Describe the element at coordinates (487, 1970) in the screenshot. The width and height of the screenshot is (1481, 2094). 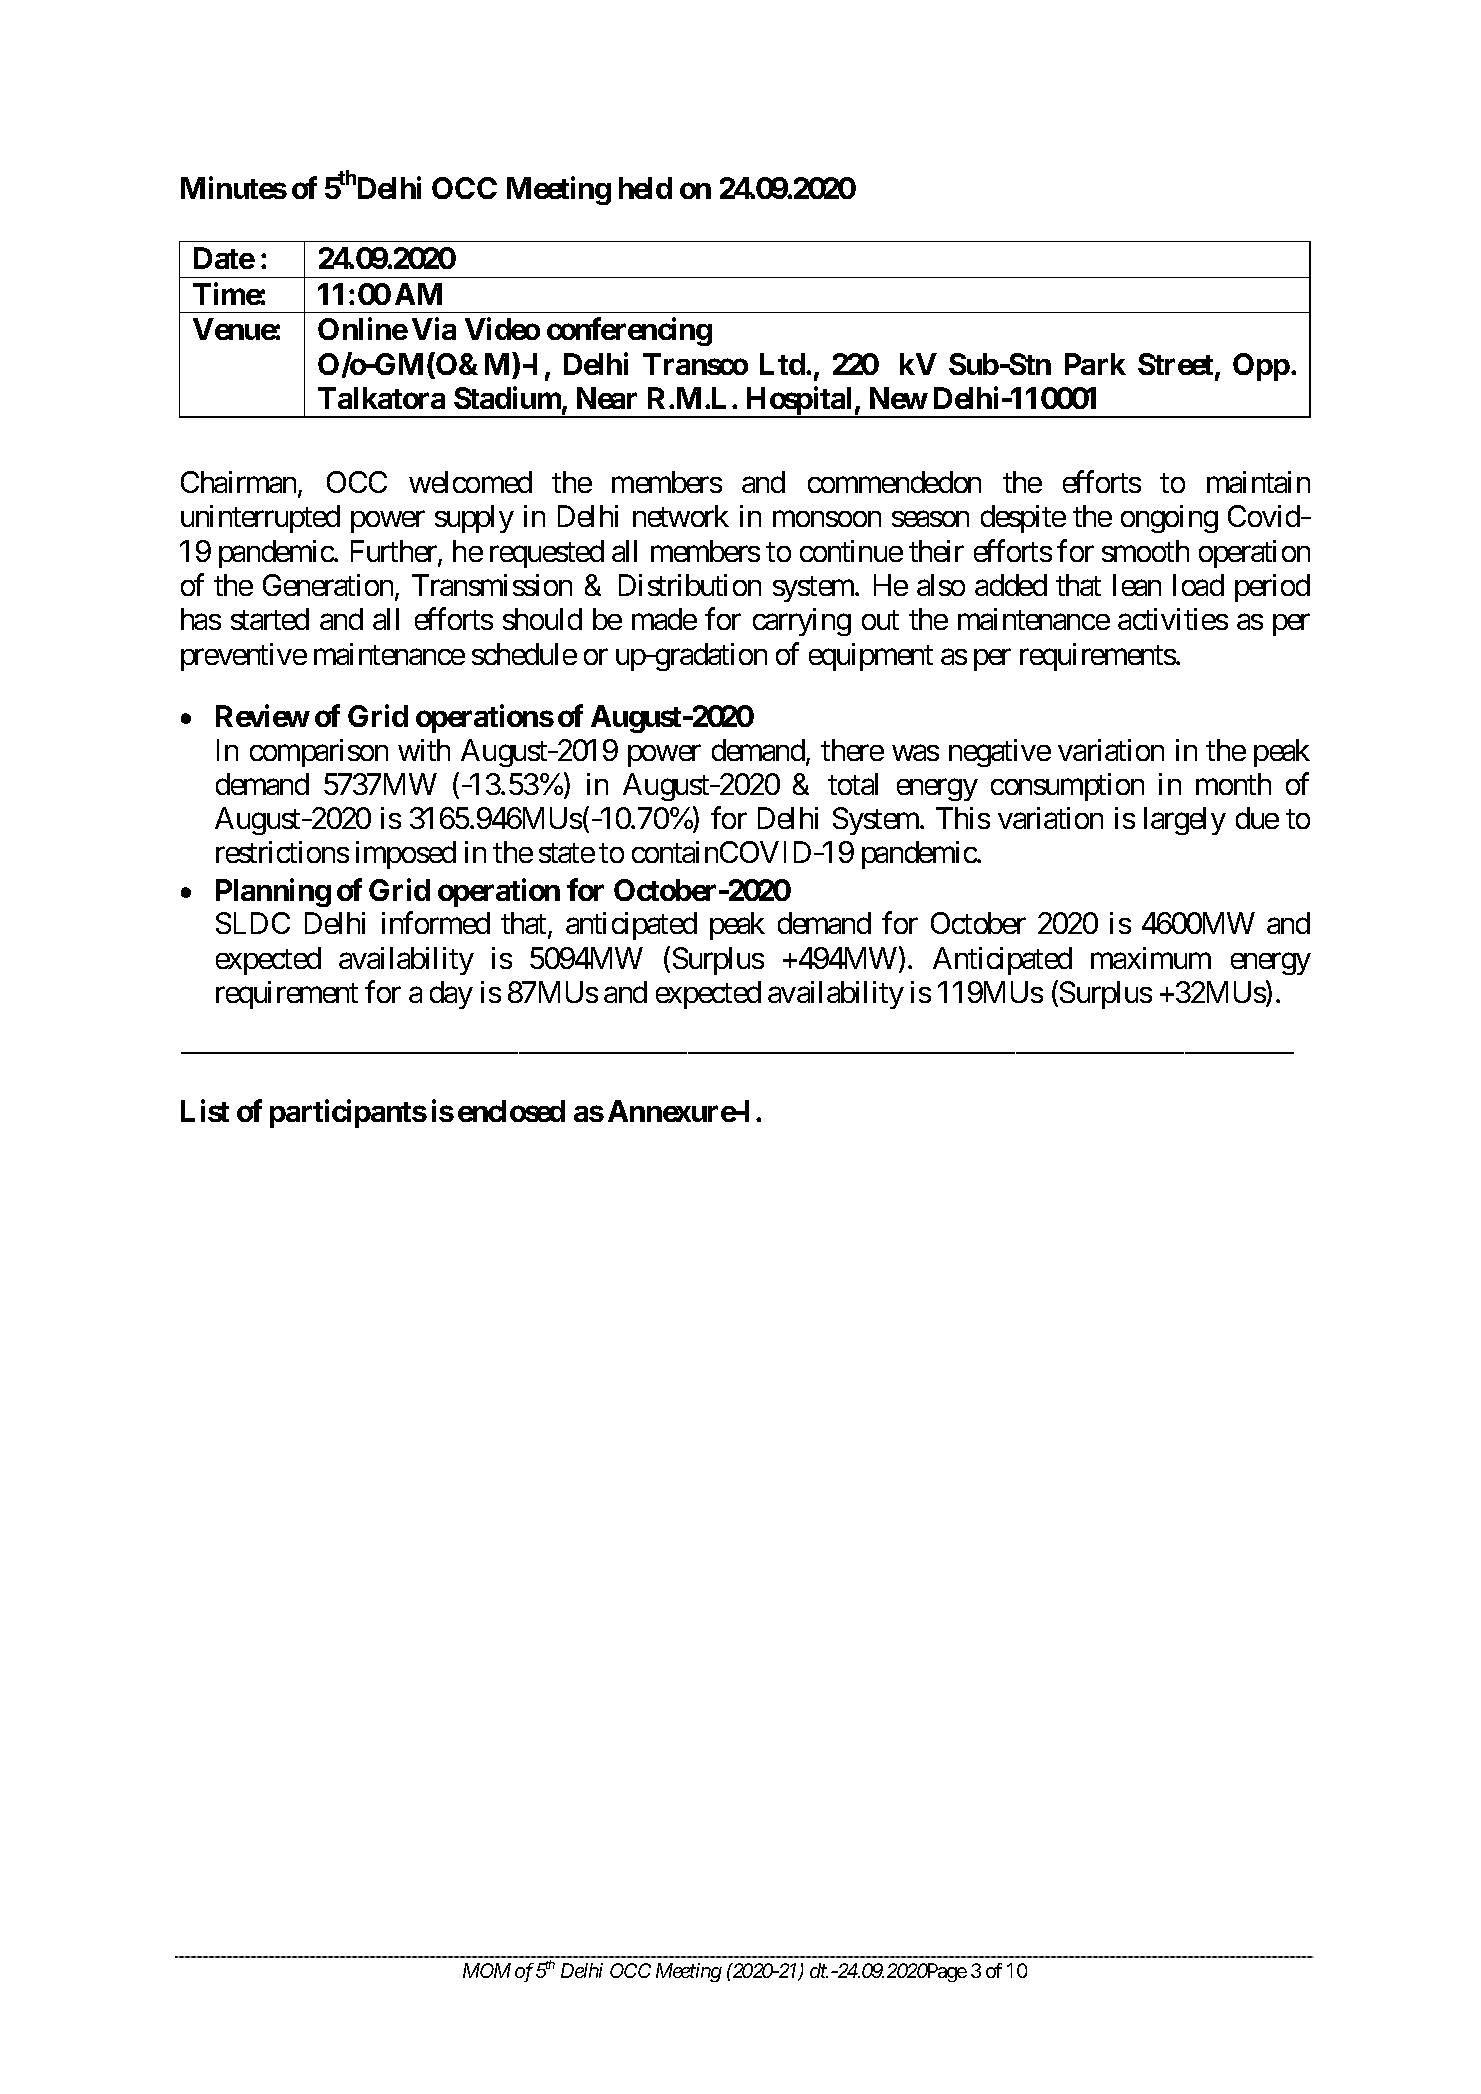
I see `MOM` at that location.
